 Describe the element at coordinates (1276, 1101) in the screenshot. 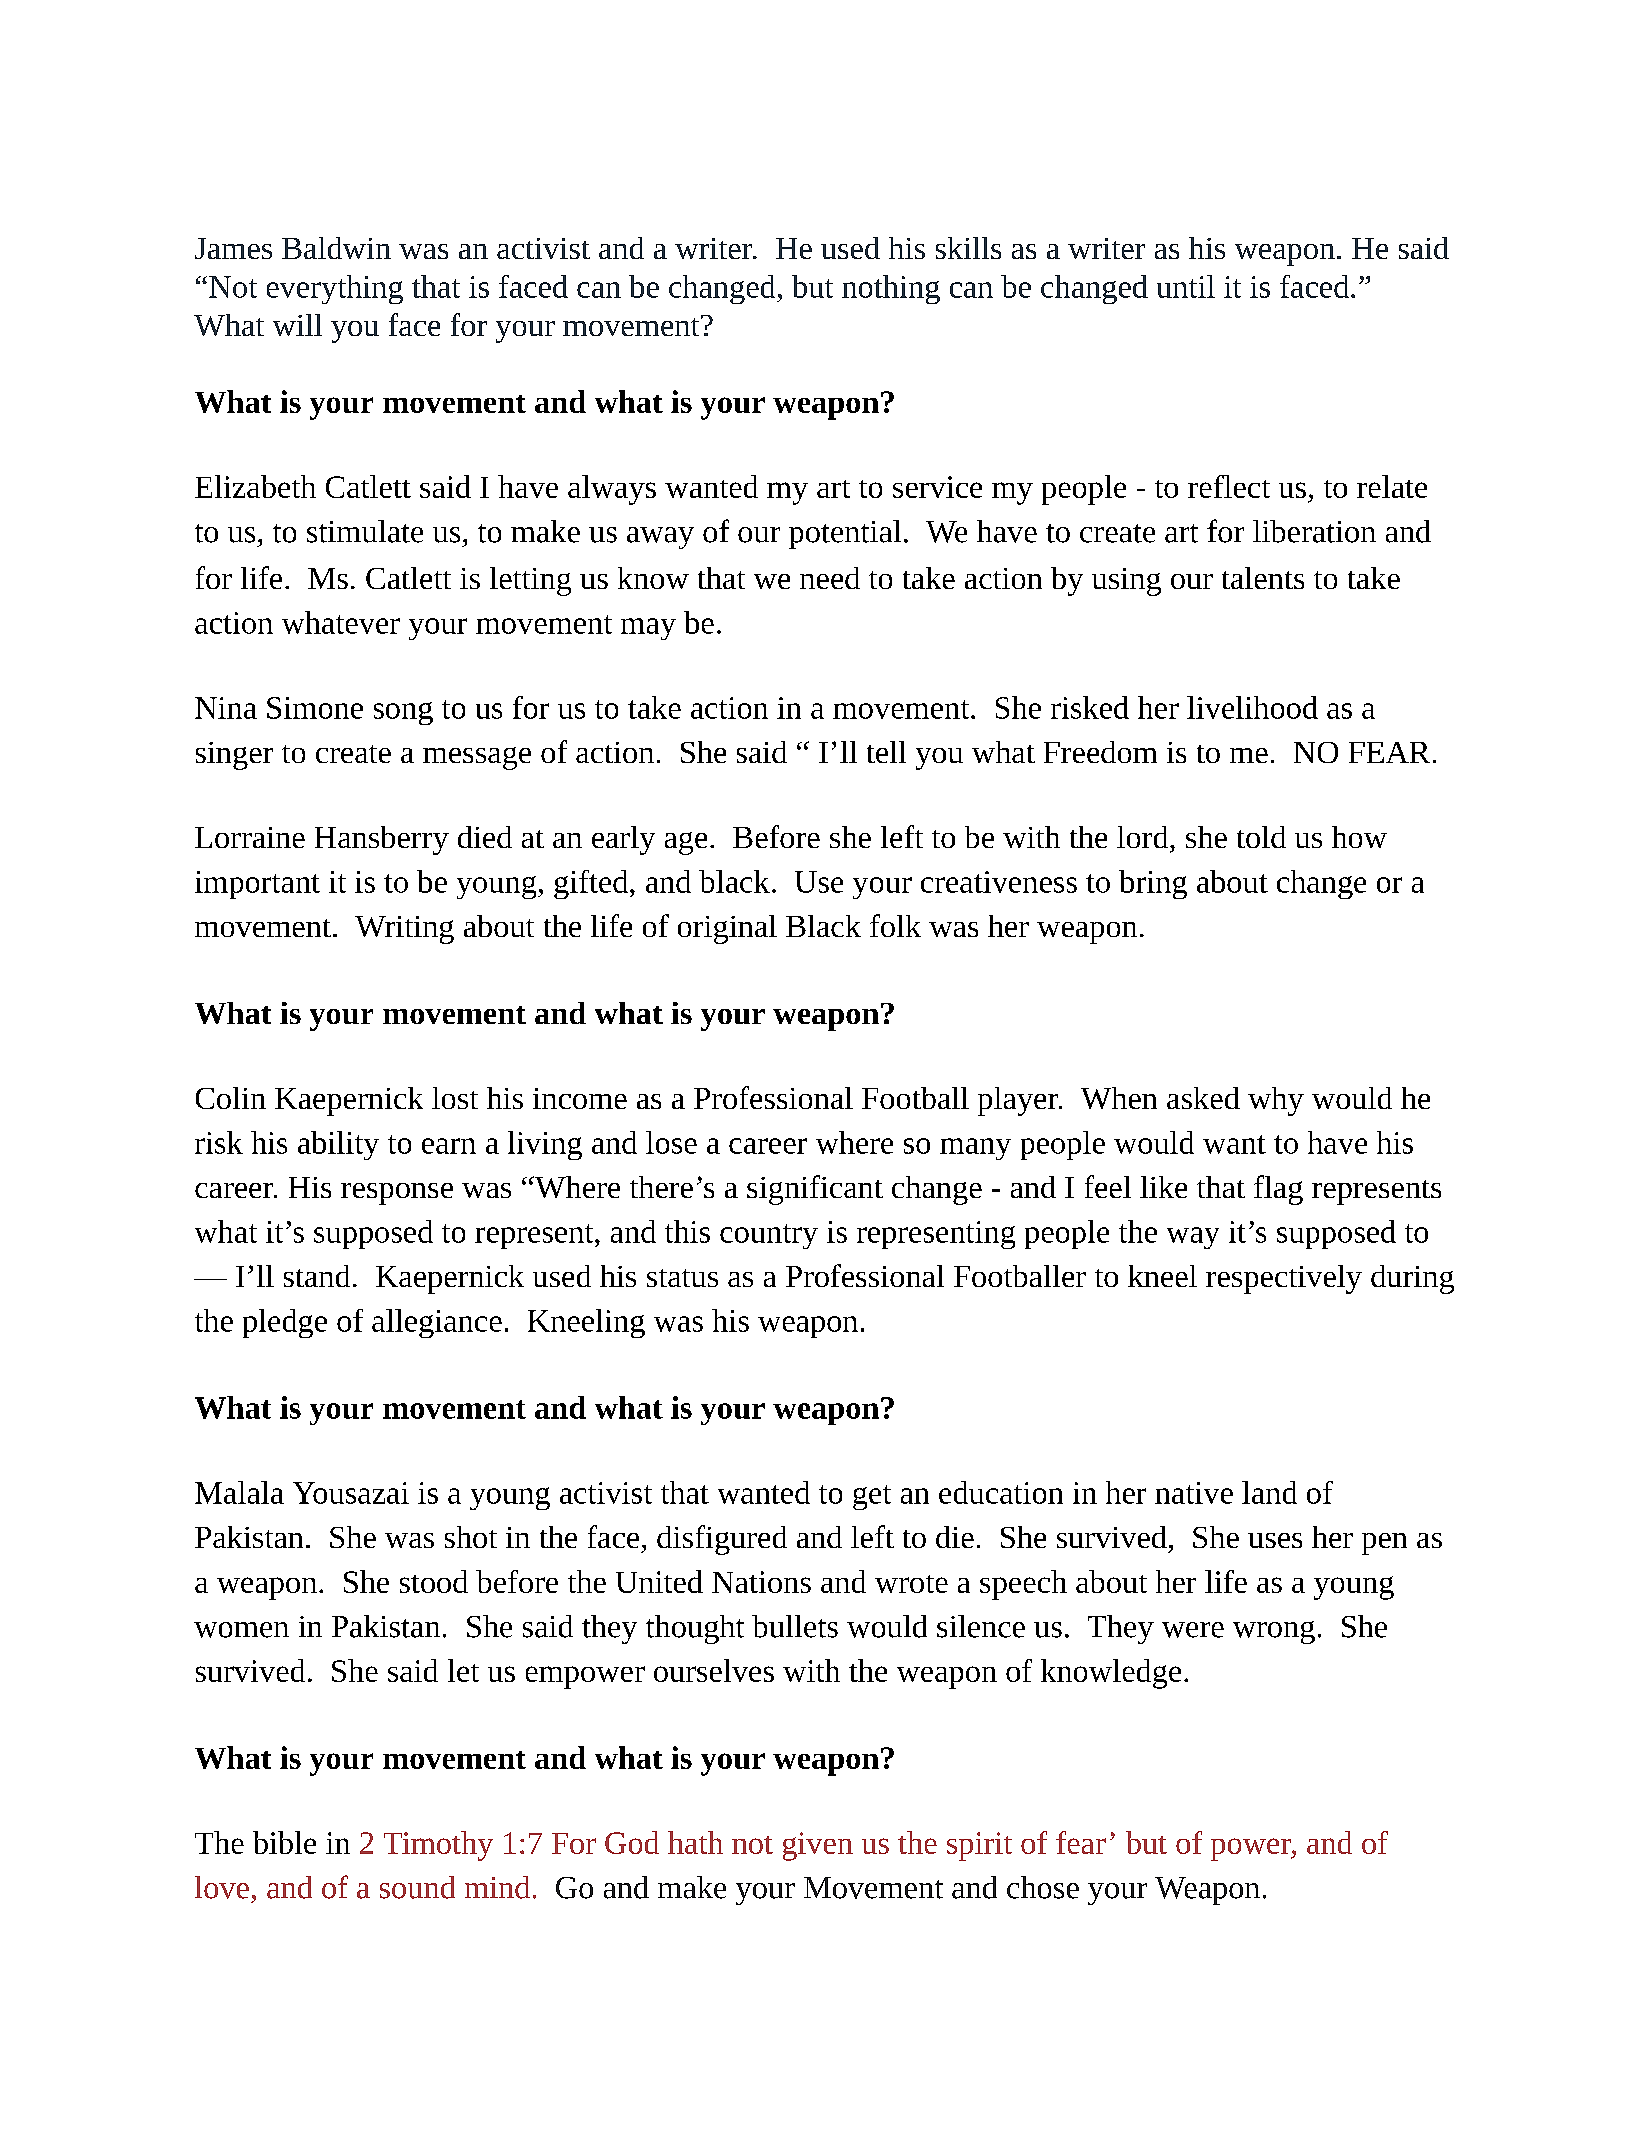

I see `why` at that location.
